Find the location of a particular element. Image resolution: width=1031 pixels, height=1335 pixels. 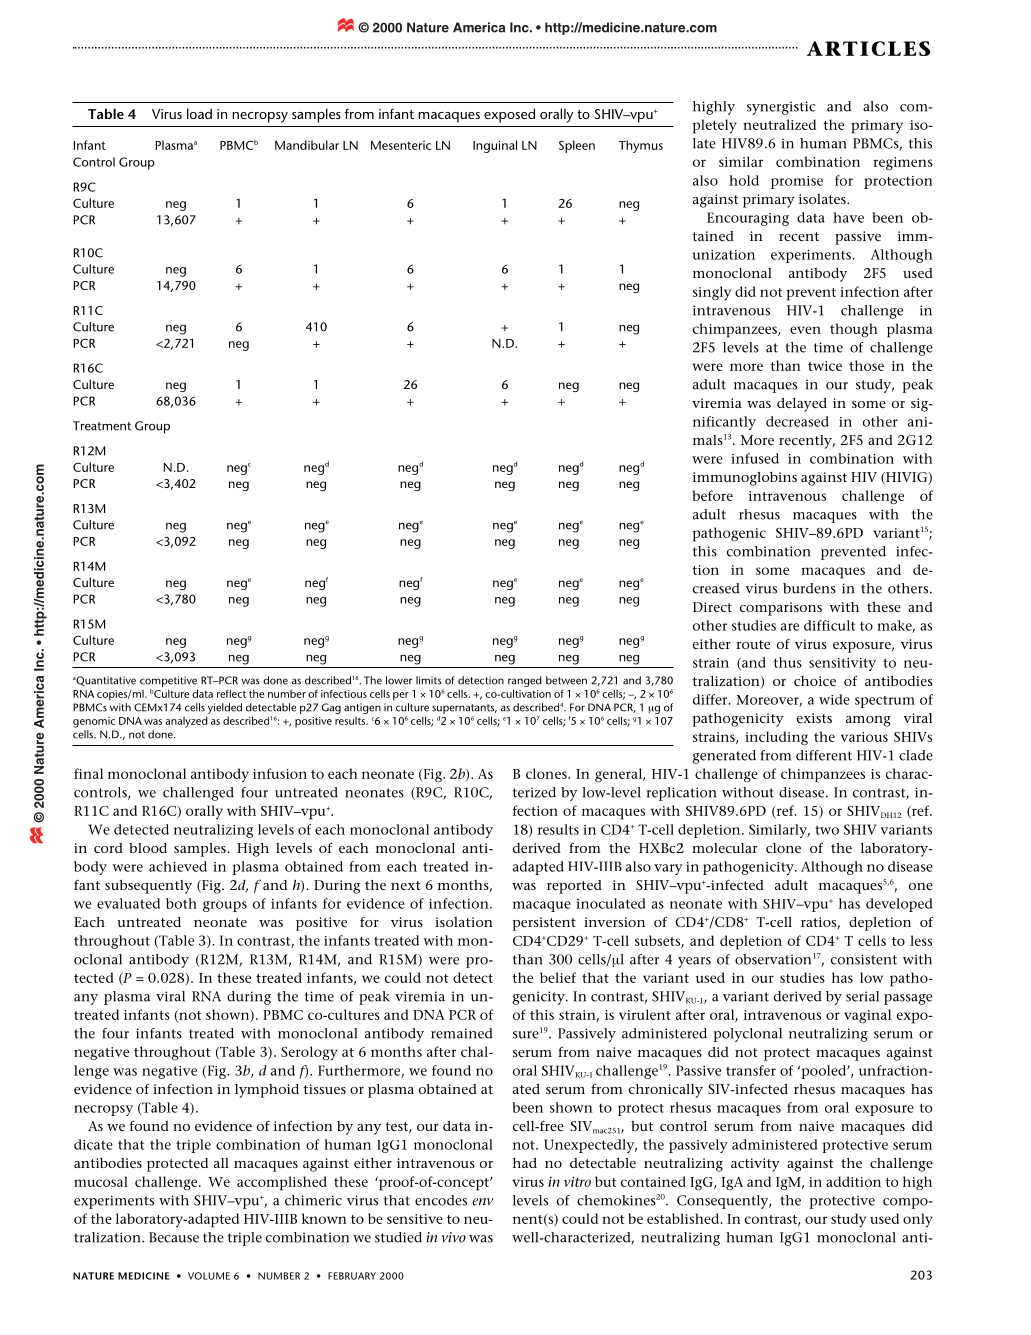

Inguinal is located at coordinates (495, 146).
